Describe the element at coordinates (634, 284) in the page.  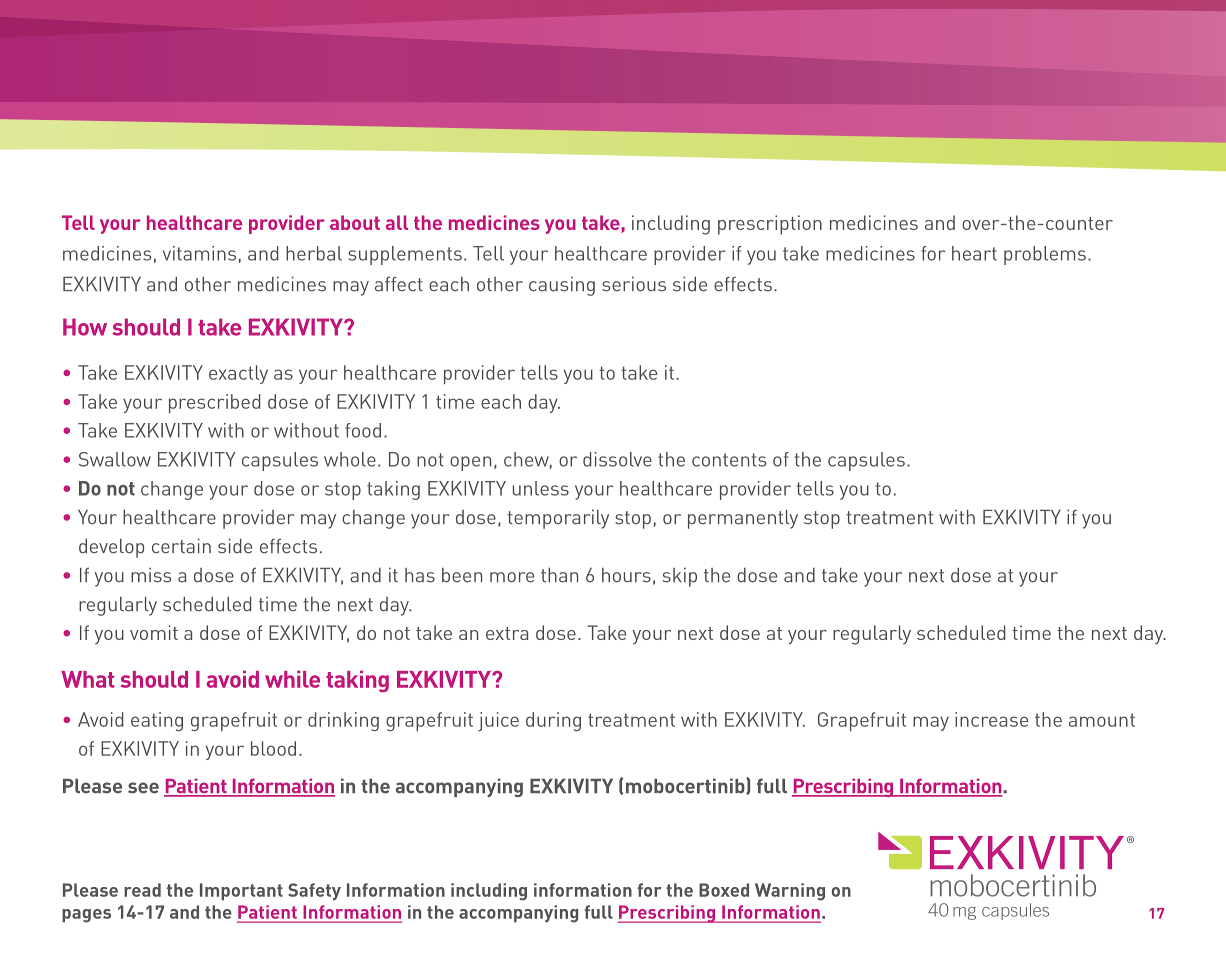
I see `serious` at that location.
